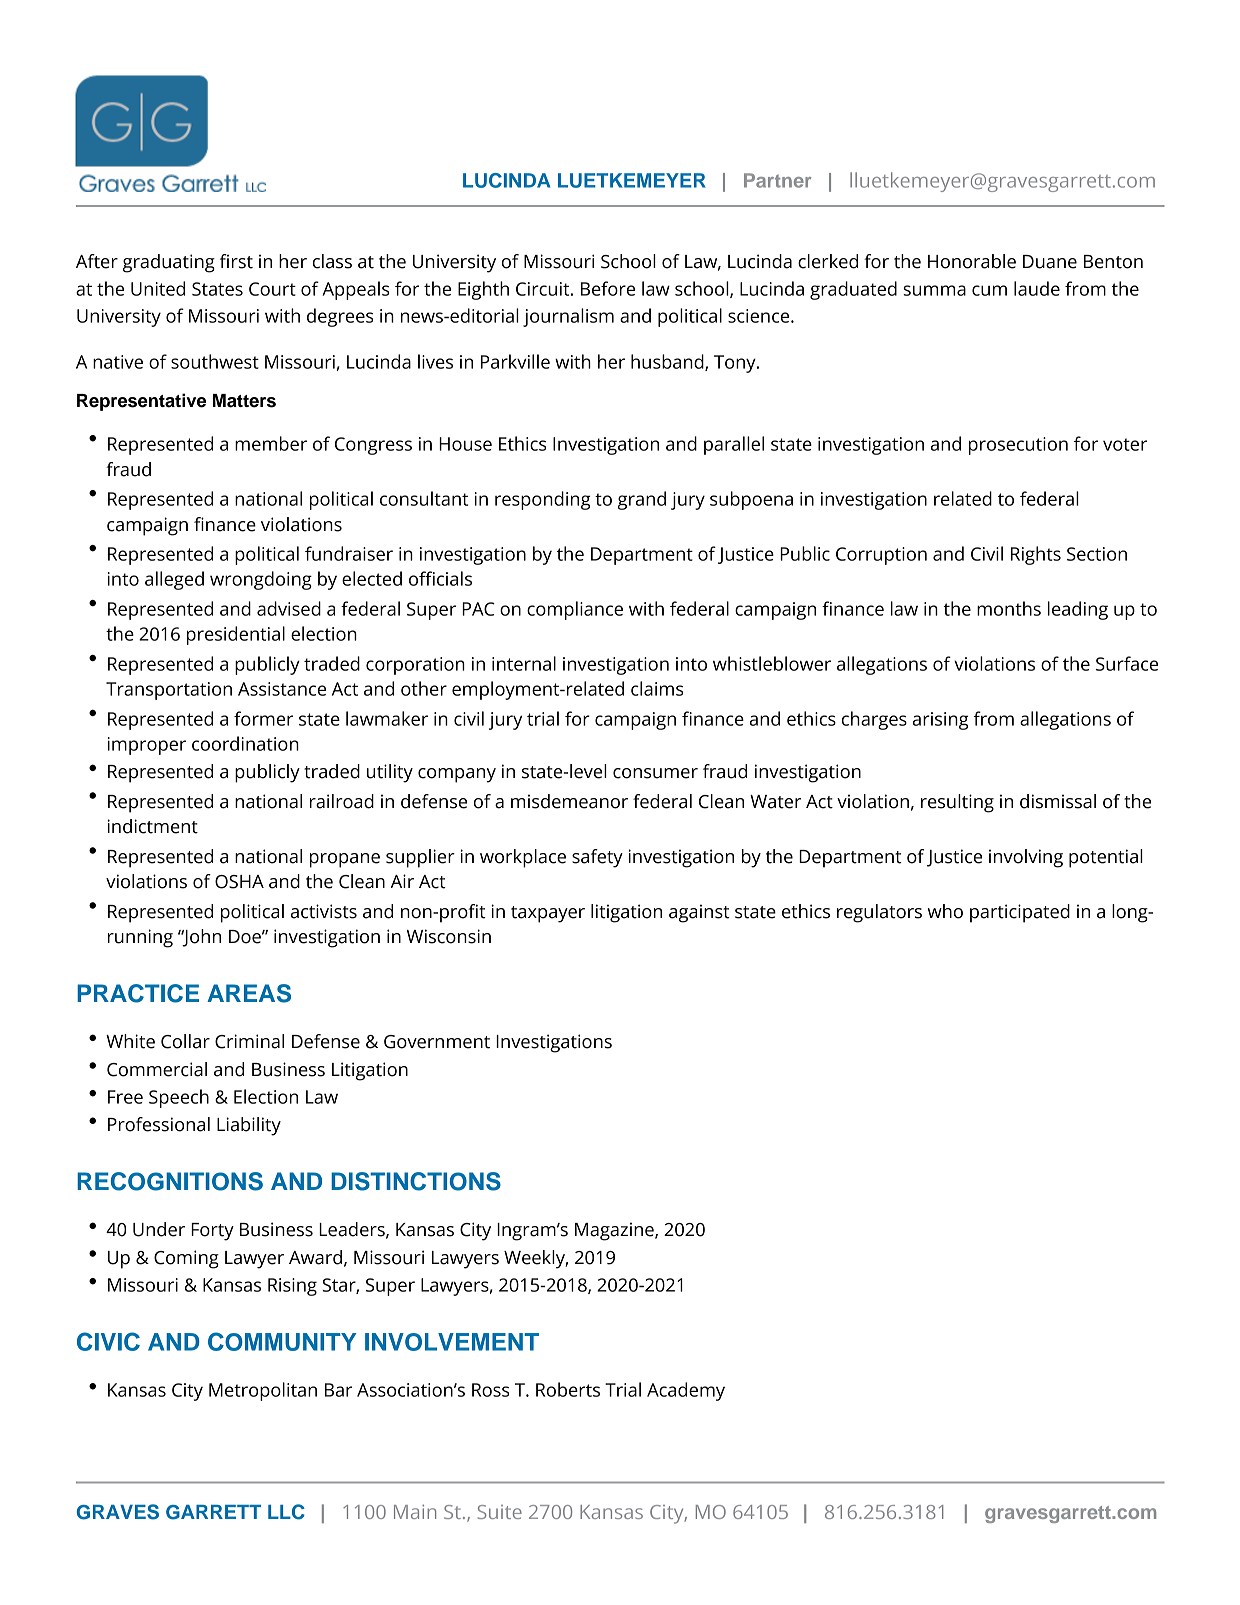 The width and height of the screenshot is (1240, 1605). What do you see at coordinates (575, 610) in the screenshot?
I see `compliance` at bounding box center [575, 610].
